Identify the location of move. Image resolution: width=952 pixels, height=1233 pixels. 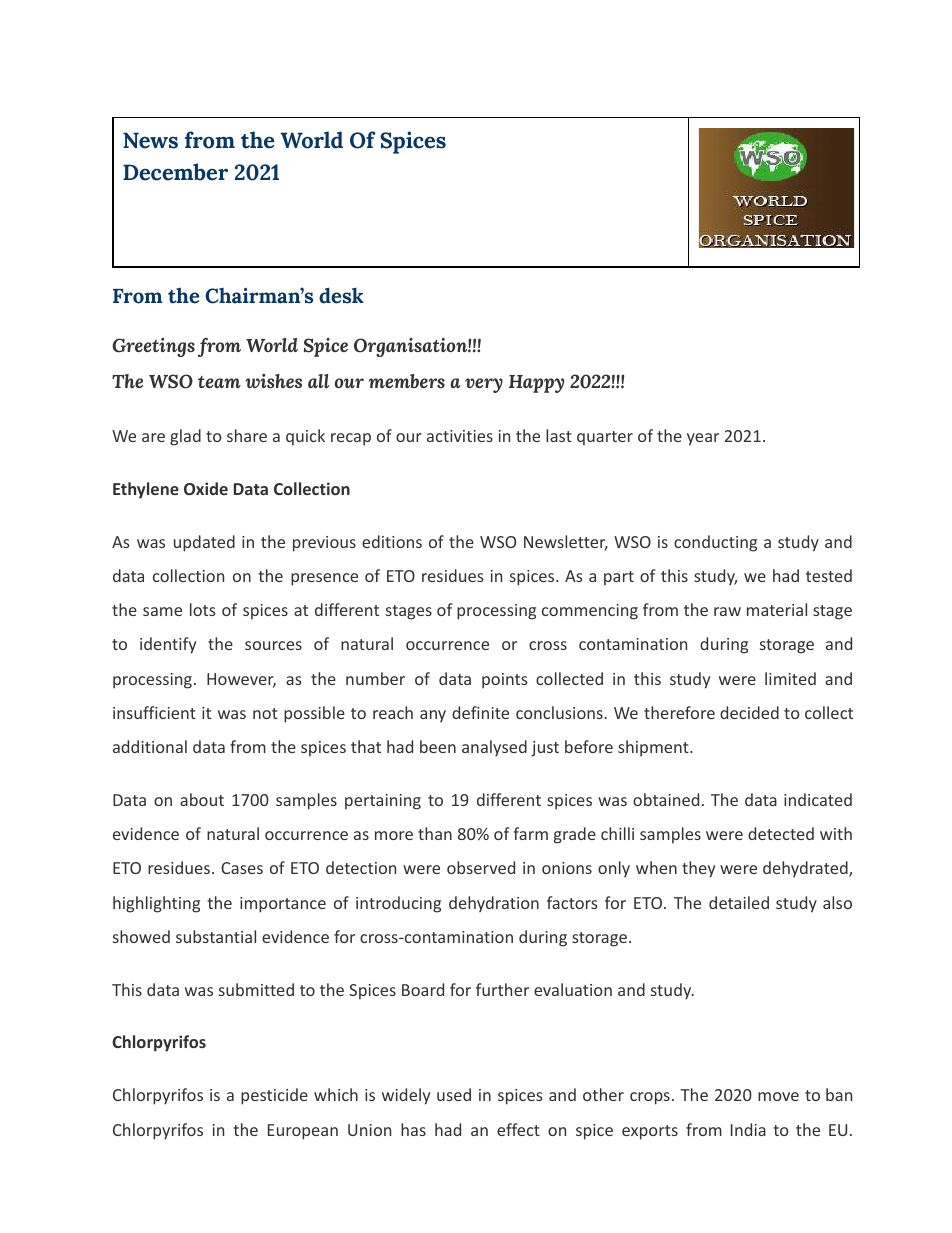
(778, 1096).
